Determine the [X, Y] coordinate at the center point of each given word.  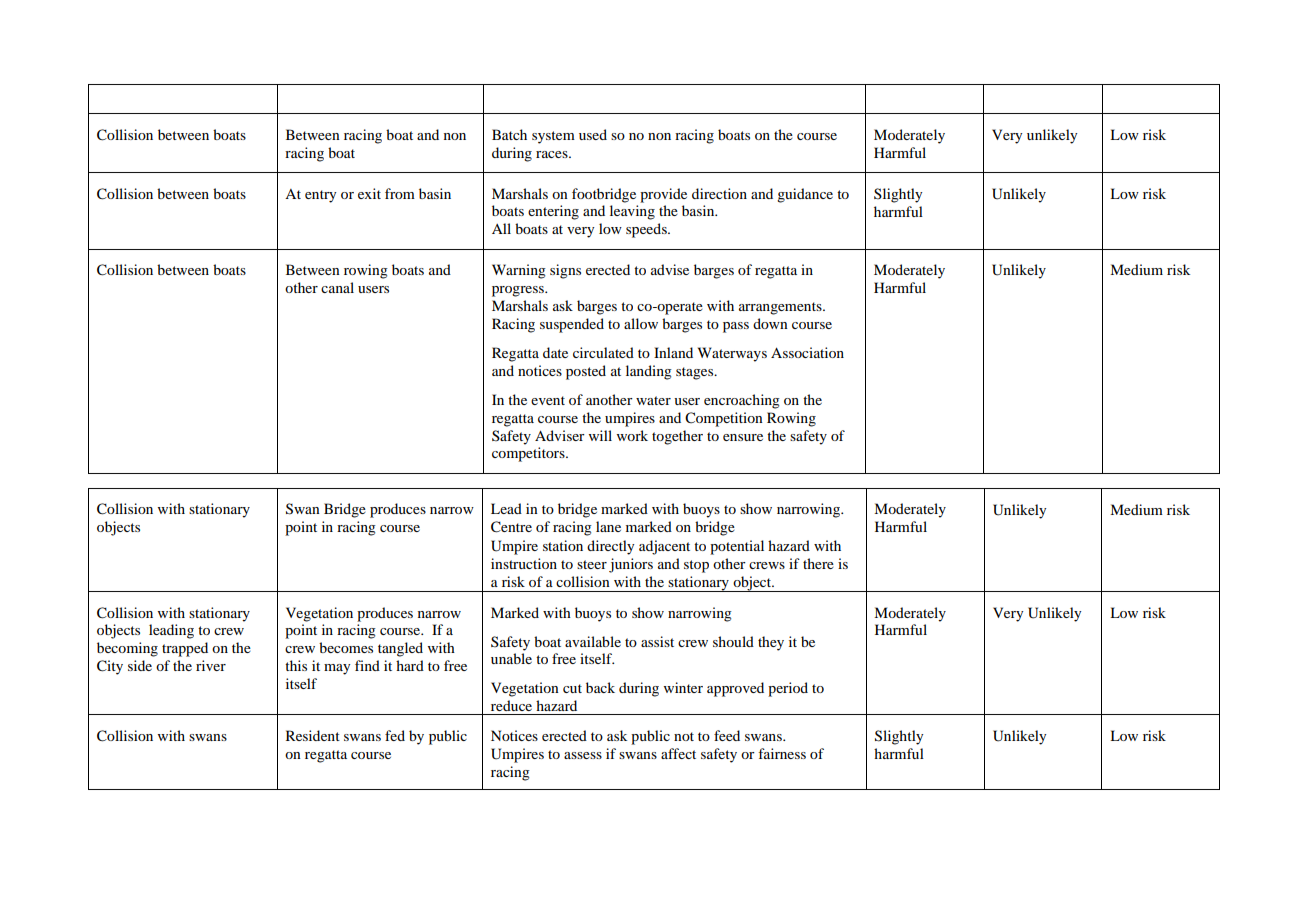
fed [395, 735]
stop [696, 566]
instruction [524, 563]
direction [719, 193]
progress [519, 291]
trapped [185, 649]
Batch [509, 134]
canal [337, 287]
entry [320, 196]
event [548, 400]
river [211, 665]
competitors [529, 454]
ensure [743, 437]
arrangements [781, 308]
